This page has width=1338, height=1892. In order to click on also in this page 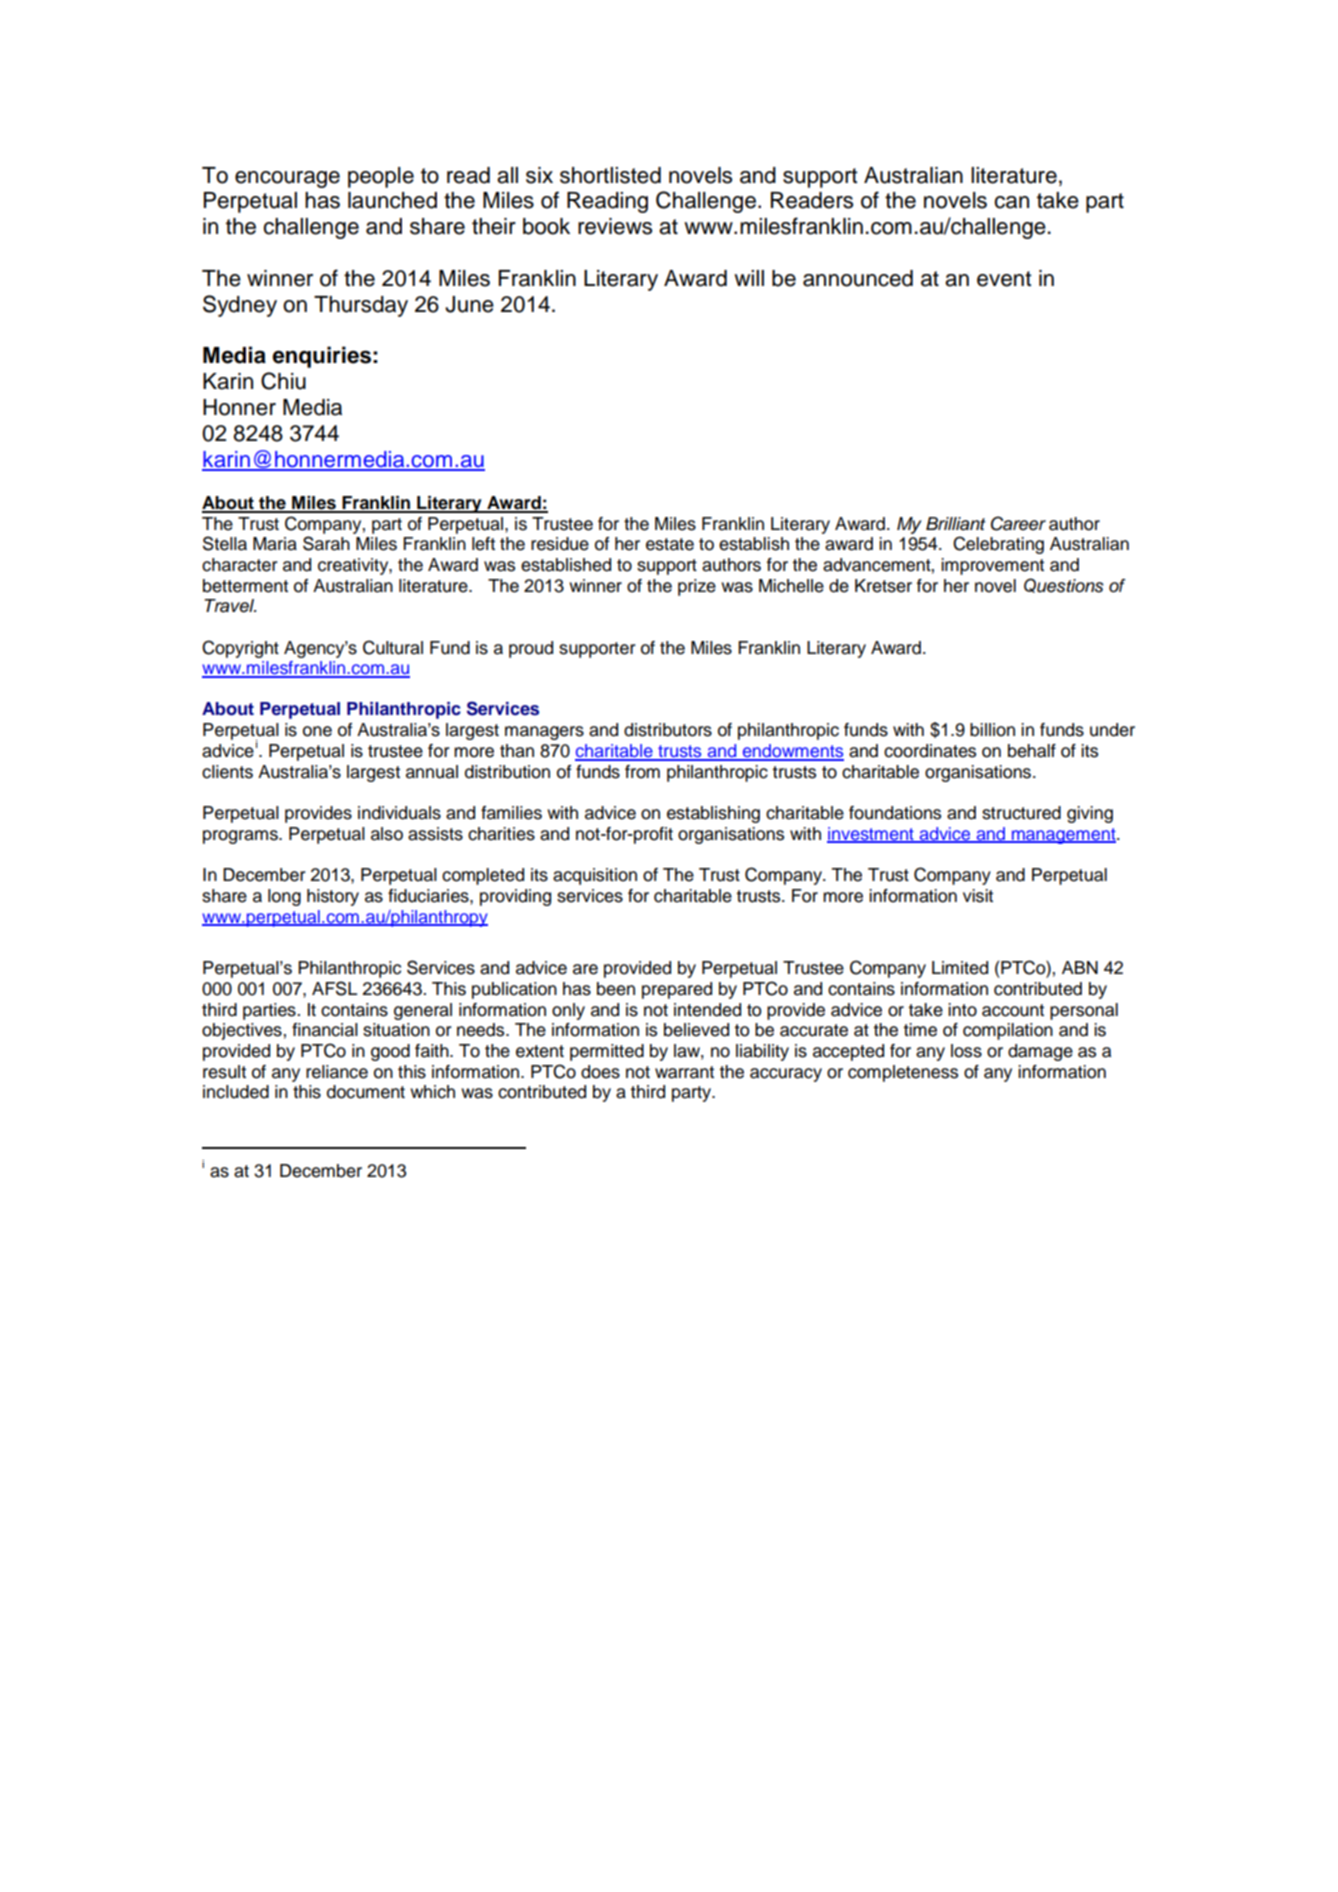, I will do `click(387, 834)`.
